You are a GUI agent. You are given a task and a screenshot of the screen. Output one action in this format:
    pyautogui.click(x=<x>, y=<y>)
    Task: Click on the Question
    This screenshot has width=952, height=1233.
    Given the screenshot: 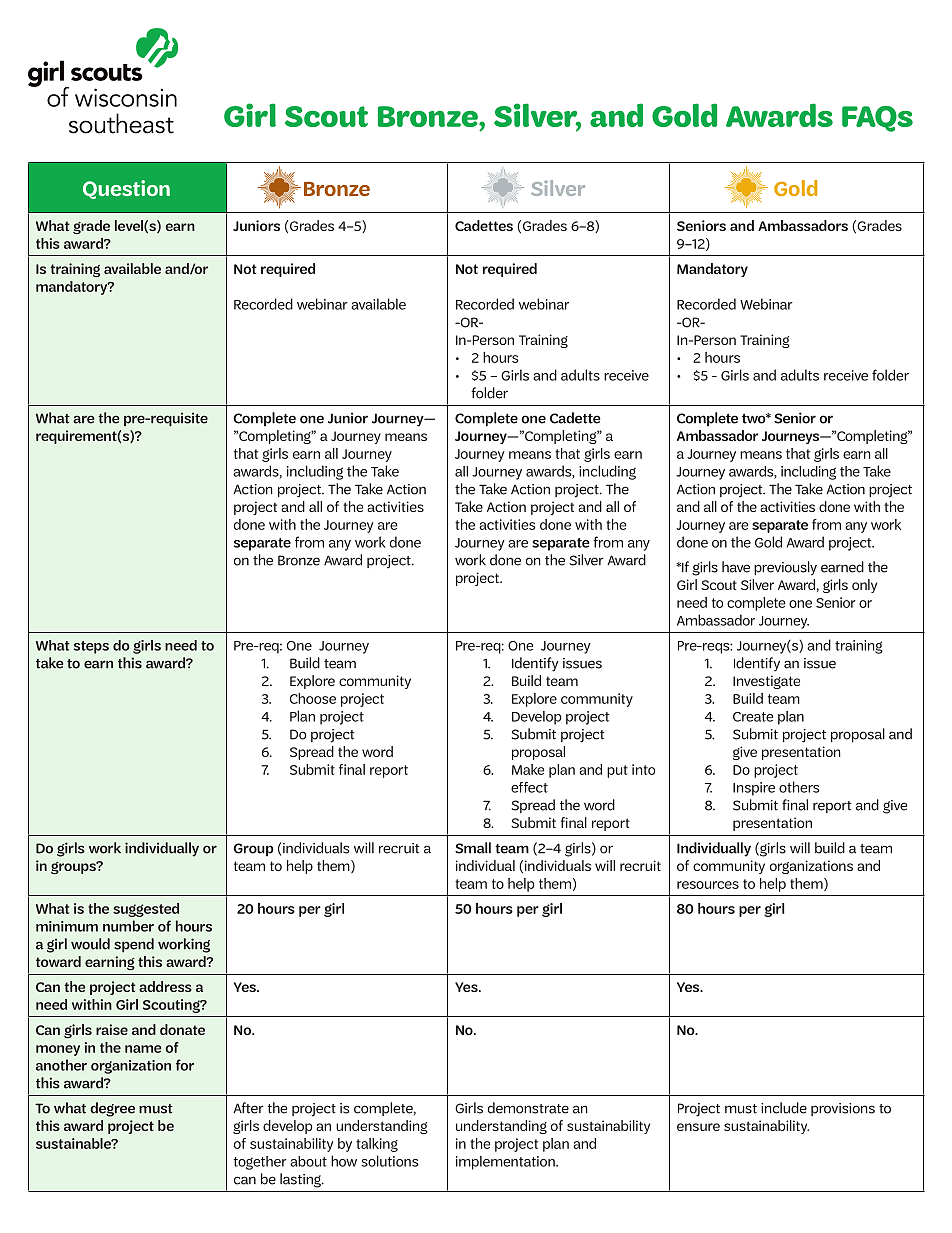 What is the action you would take?
    pyautogui.click(x=126, y=189)
